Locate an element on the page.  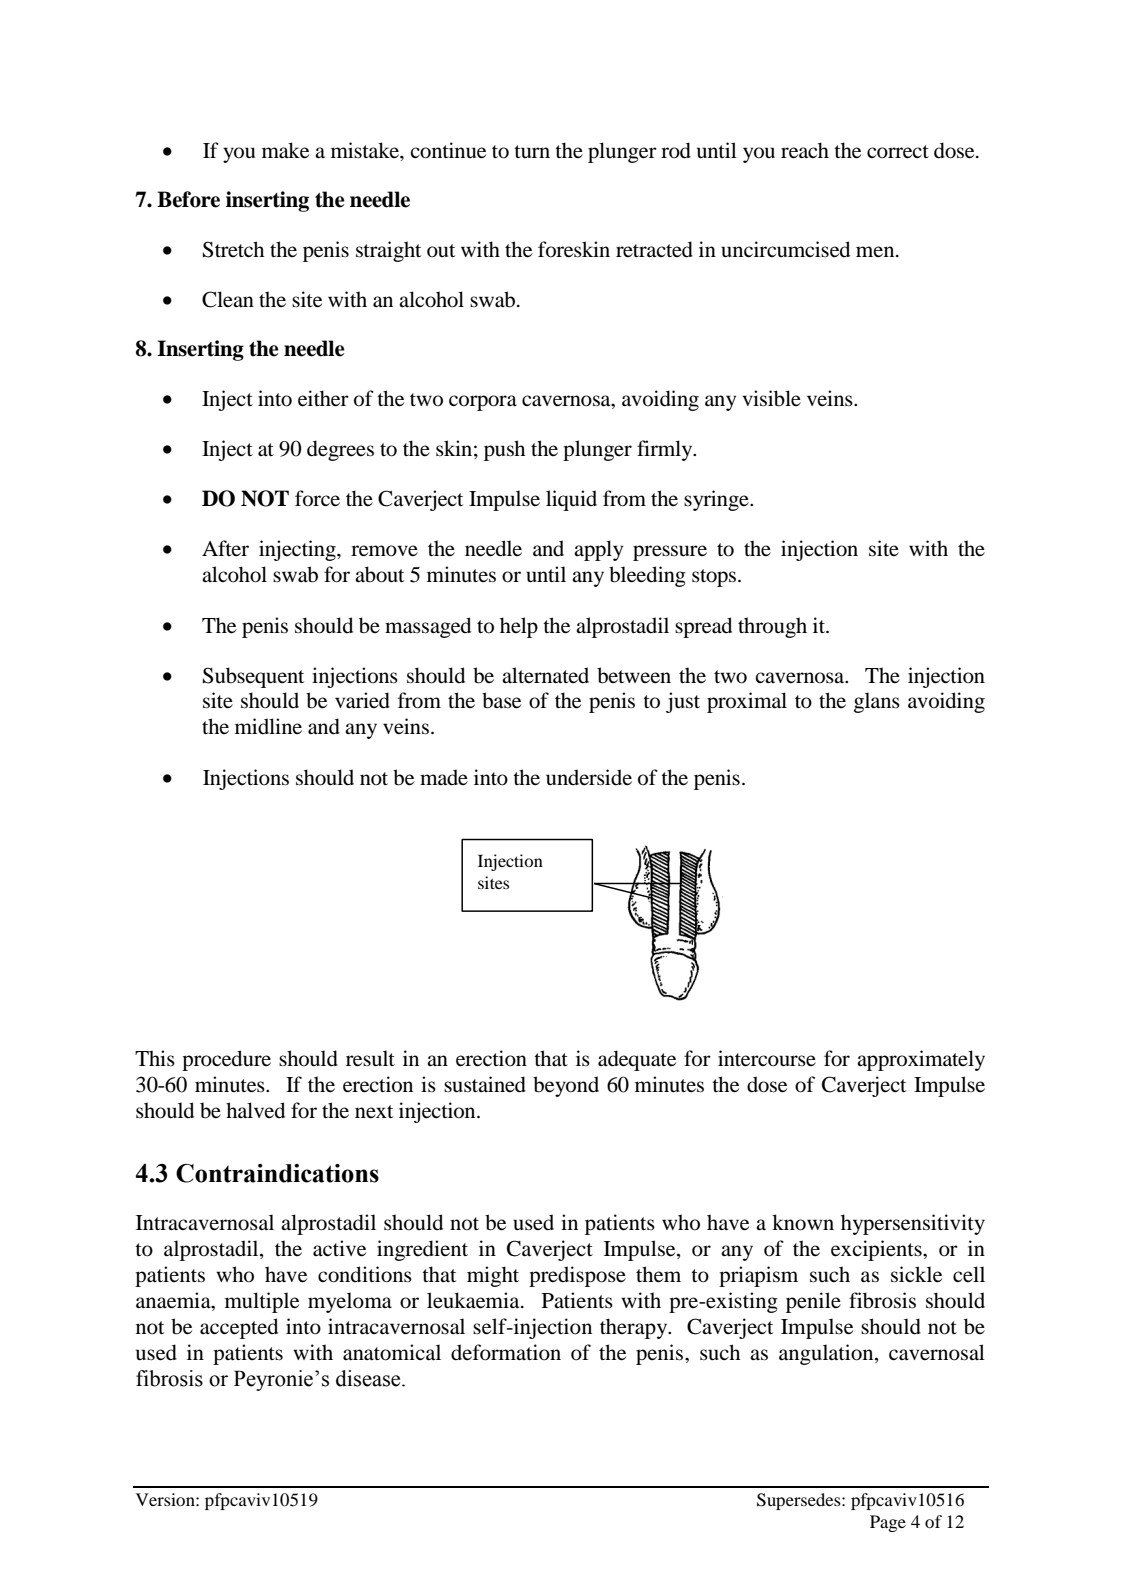
Subsequent is located at coordinates (253, 677).
